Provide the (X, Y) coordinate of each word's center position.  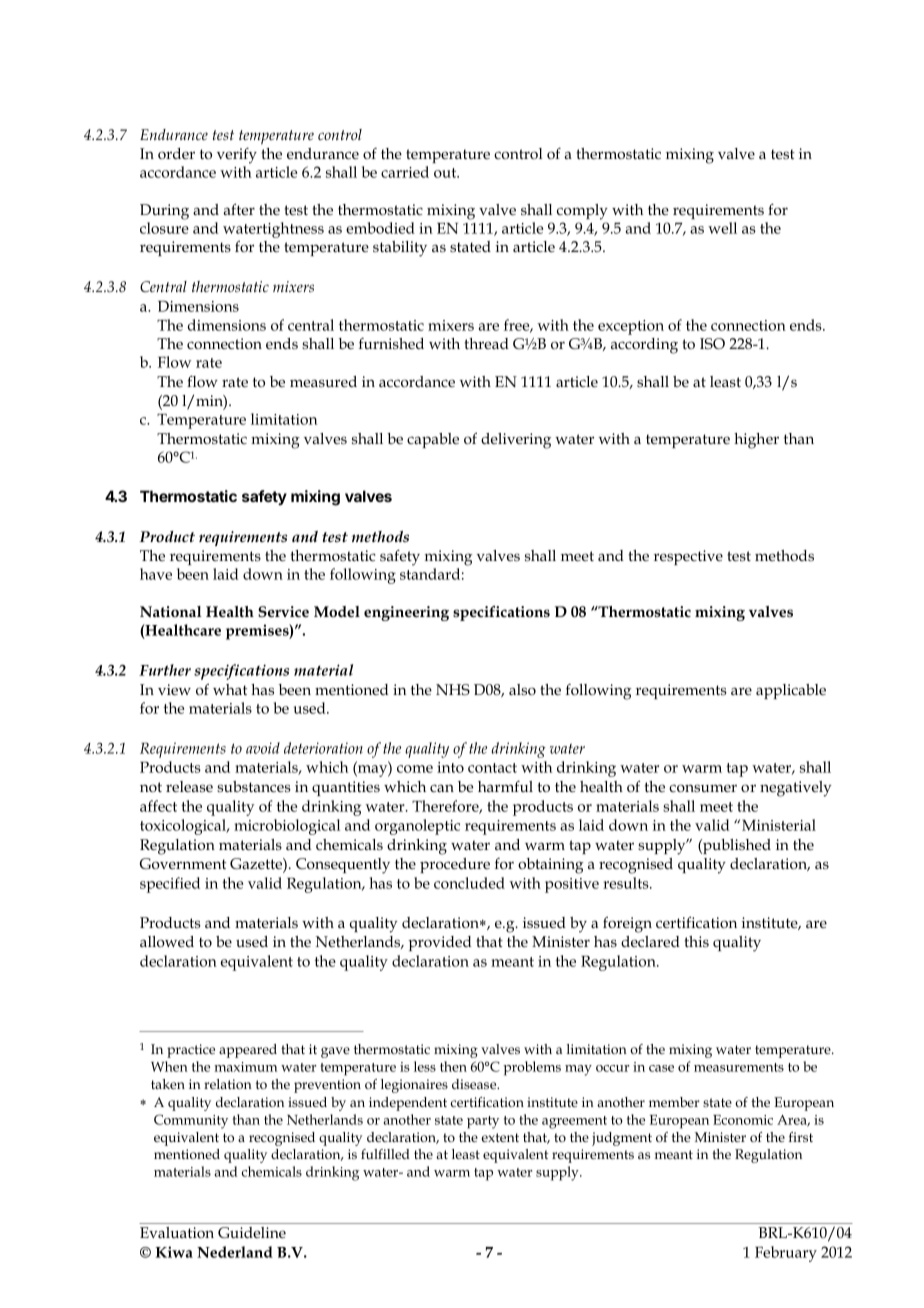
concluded (469, 883)
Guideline (252, 1232)
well (722, 228)
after (239, 209)
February (786, 1254)
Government (183, 863)
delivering (516, 441)
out (446, 173)
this (697, 941)
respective (688, 557)
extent (500, 1137)
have (156, 574)
